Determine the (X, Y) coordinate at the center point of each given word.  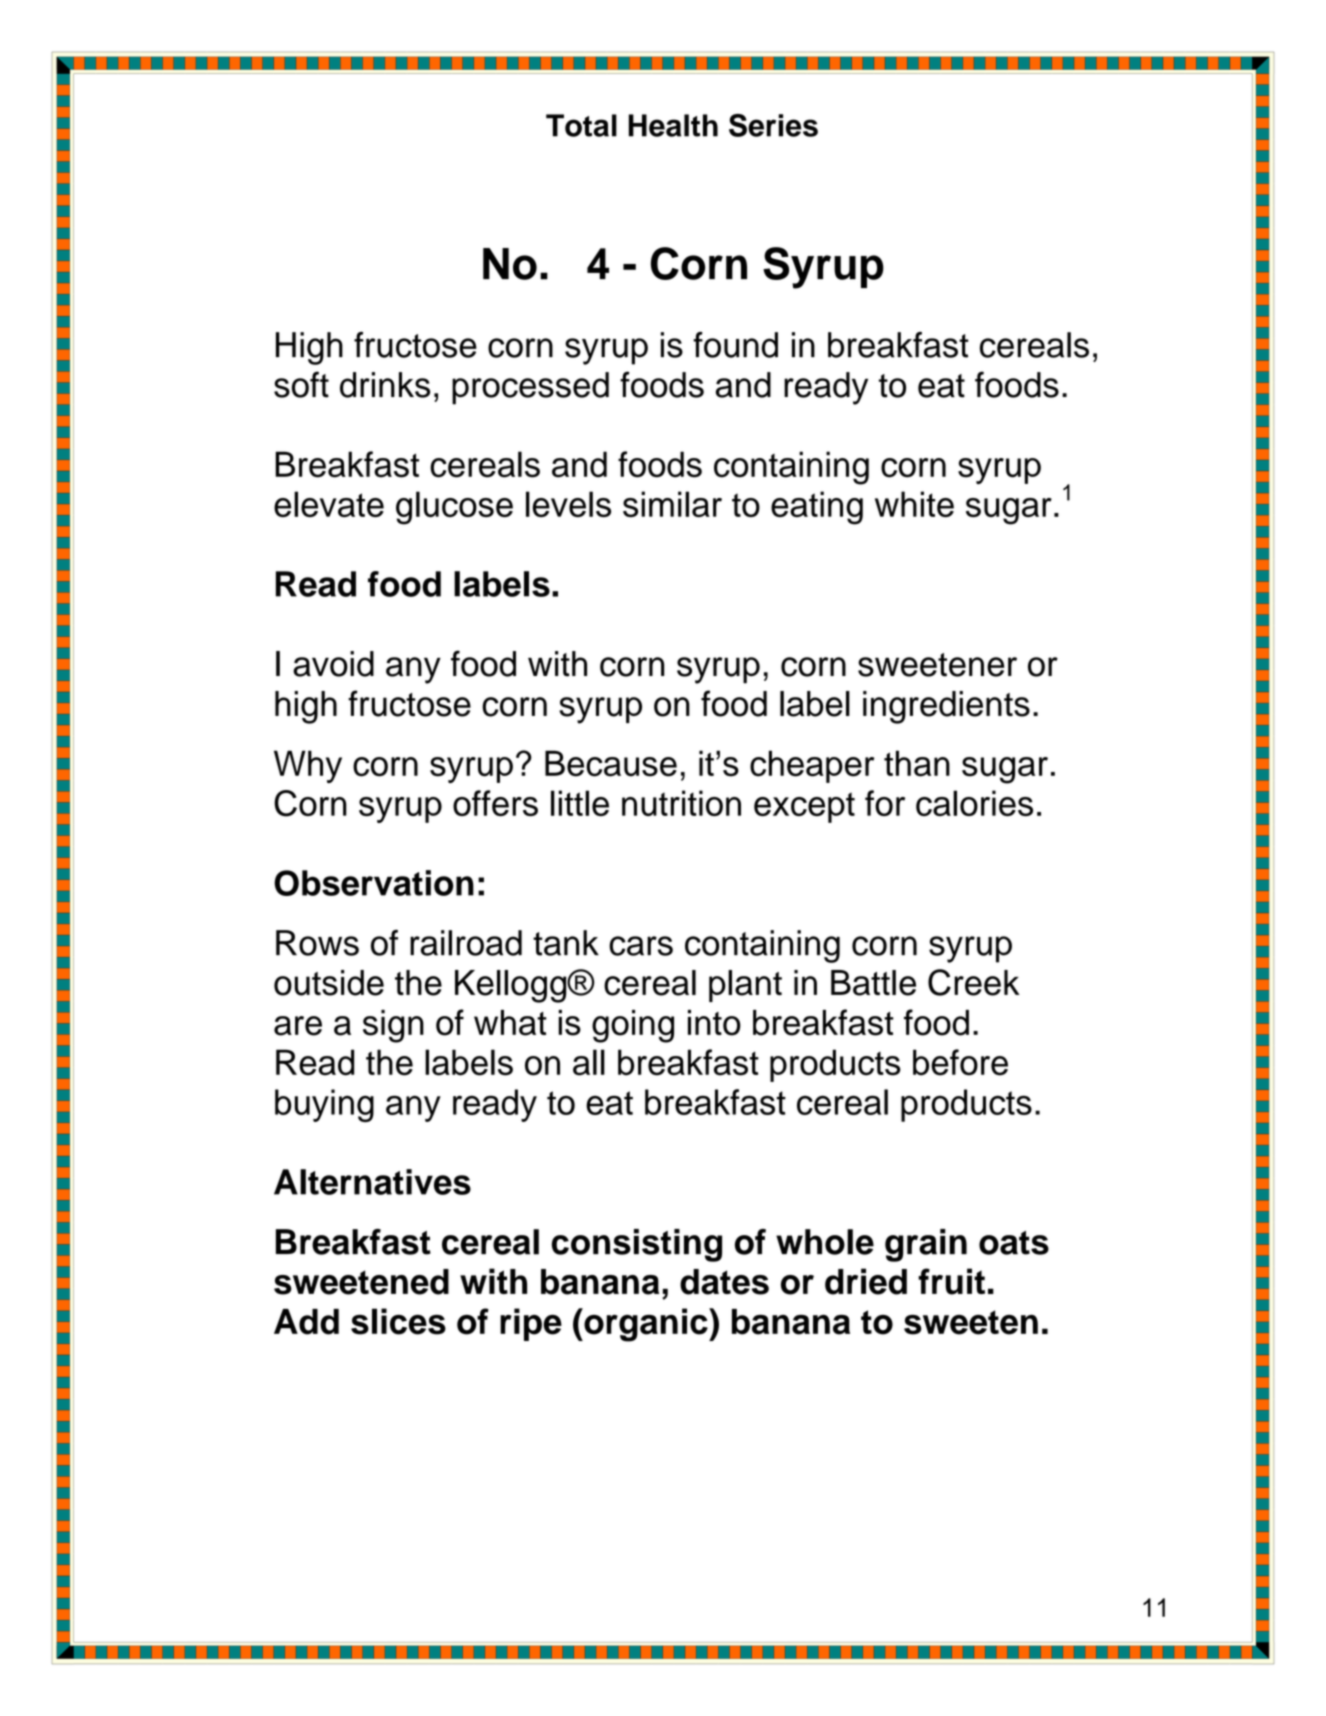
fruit (951, 1281)
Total (581, 125)
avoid (333, 664)
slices (398, 1321)
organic (646, 1325)
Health (673, 125)
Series (773, 125)
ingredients (946, 707)
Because (611, 763)
